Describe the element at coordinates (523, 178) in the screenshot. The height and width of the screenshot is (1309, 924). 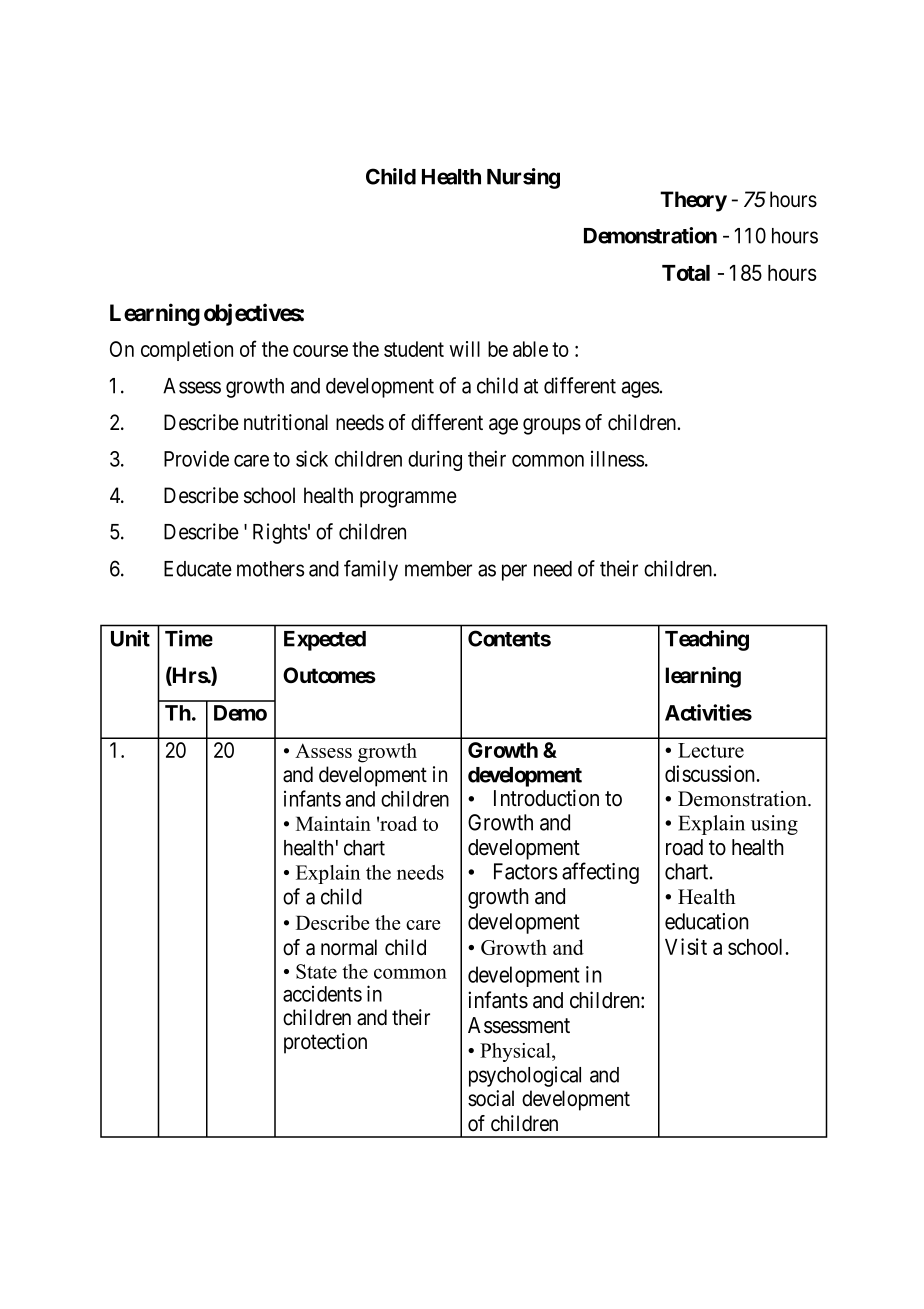
I see `Nursing` at that location.
